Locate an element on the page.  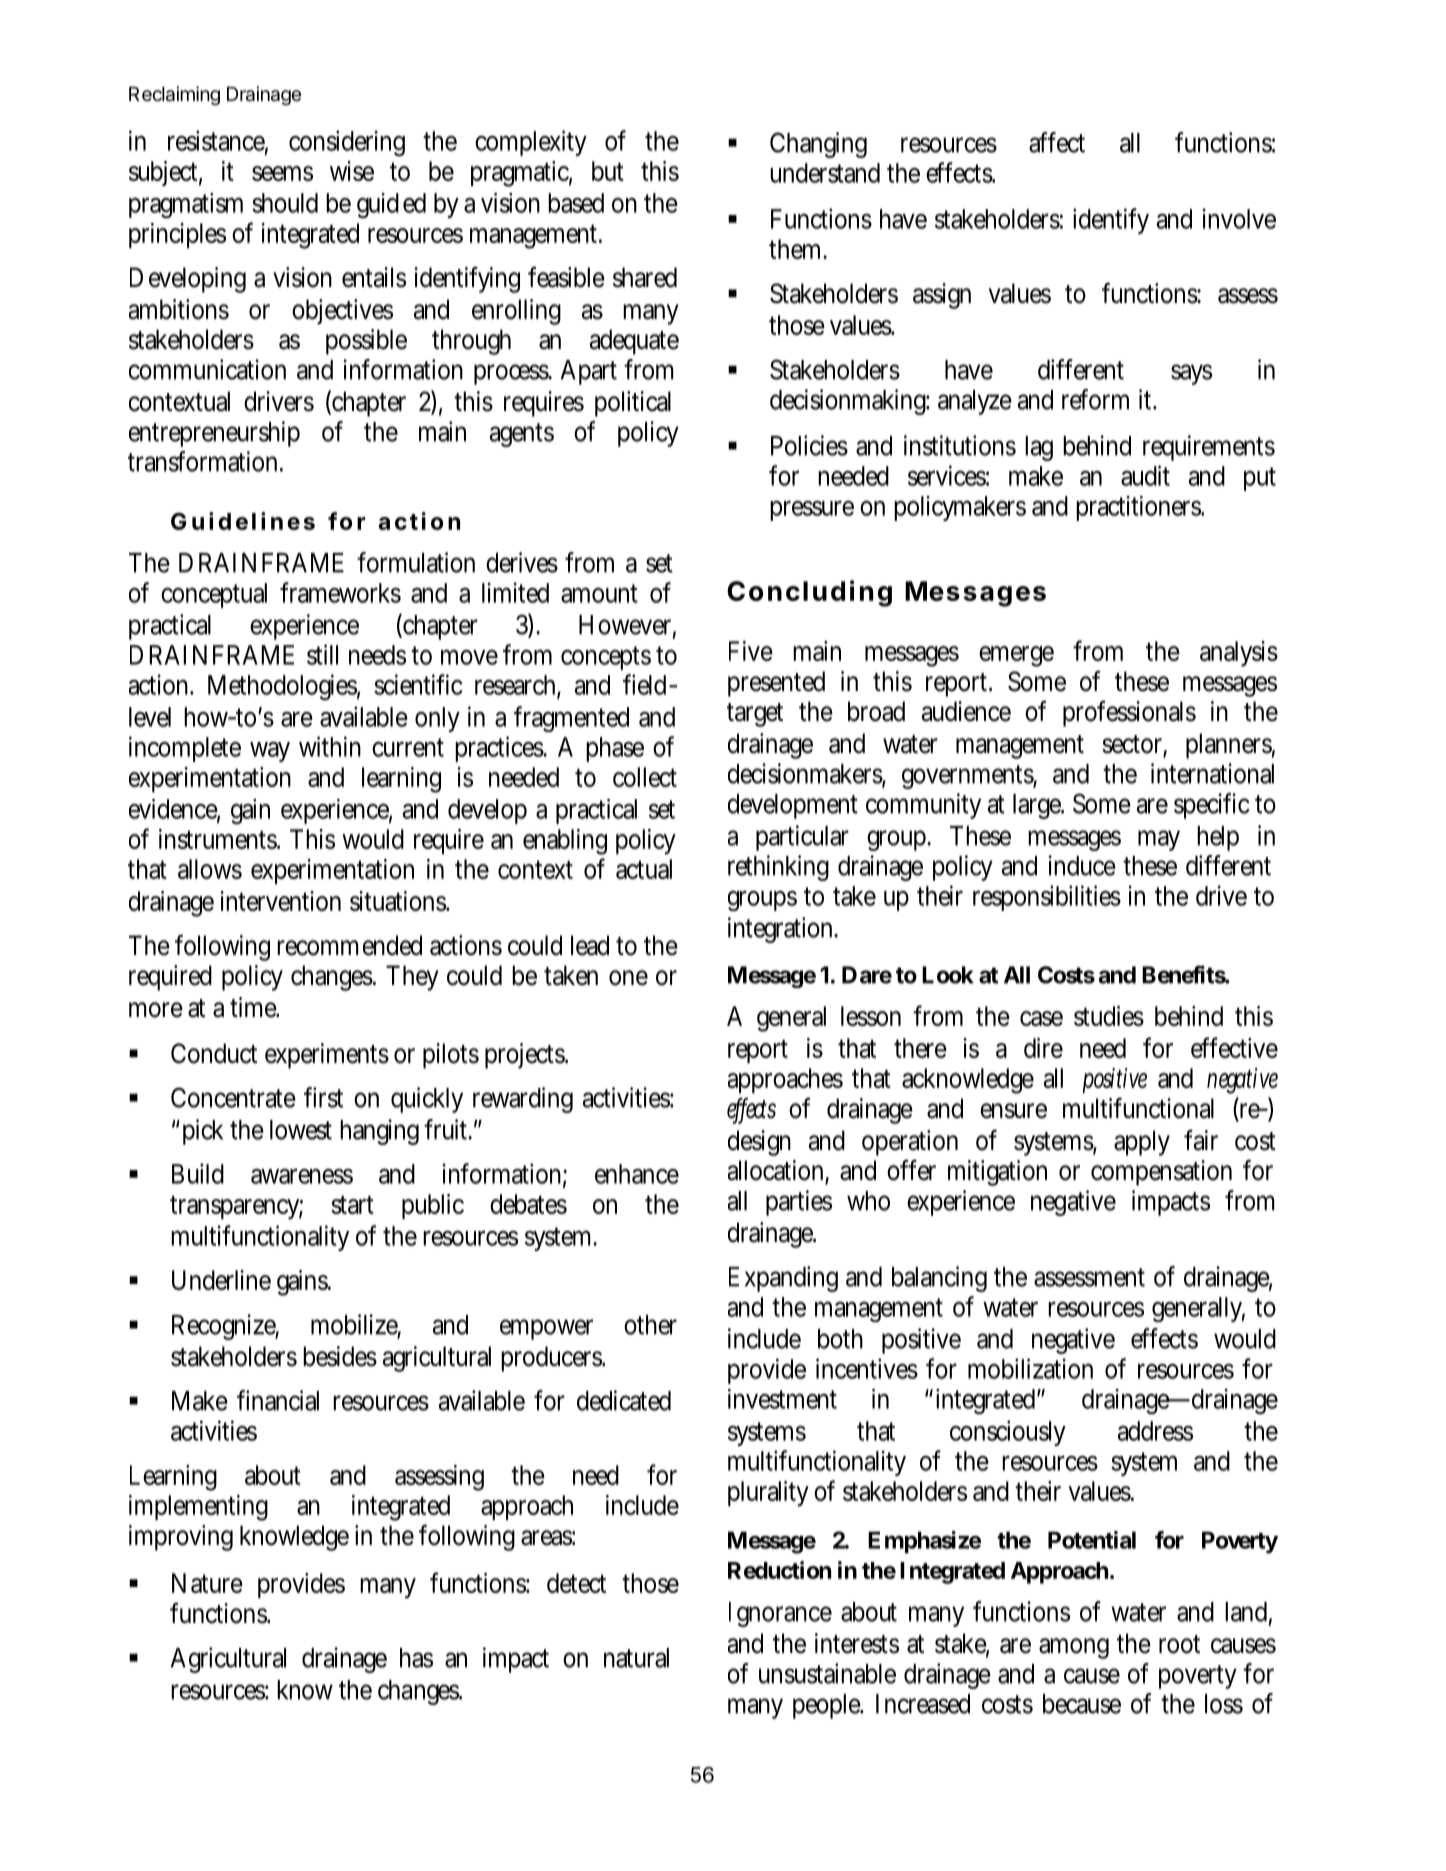
Guidelines is located at coordinates (243, 521).
